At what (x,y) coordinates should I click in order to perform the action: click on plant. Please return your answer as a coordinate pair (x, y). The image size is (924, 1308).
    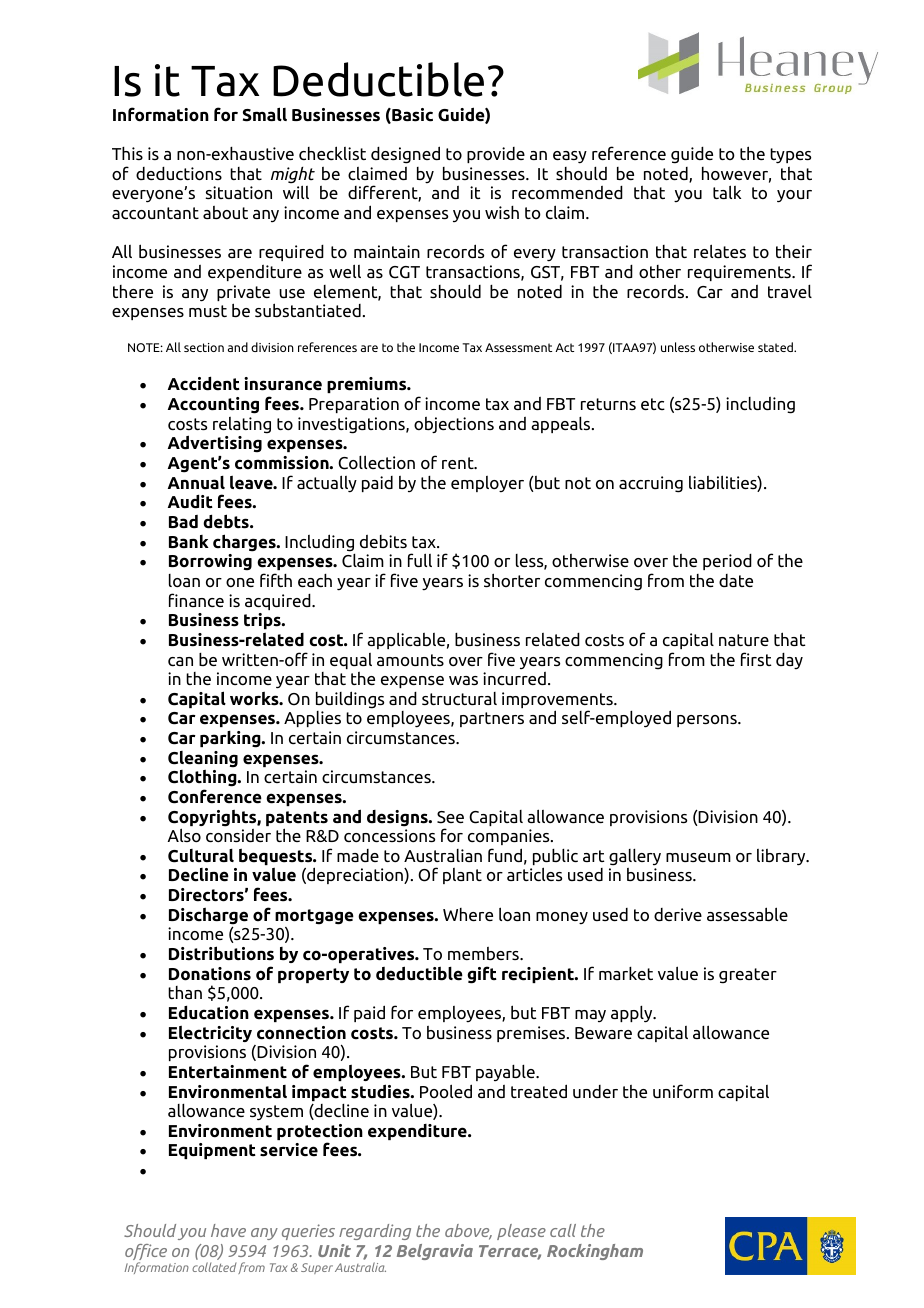
    Looking at the image, I should click on (462, 876).
